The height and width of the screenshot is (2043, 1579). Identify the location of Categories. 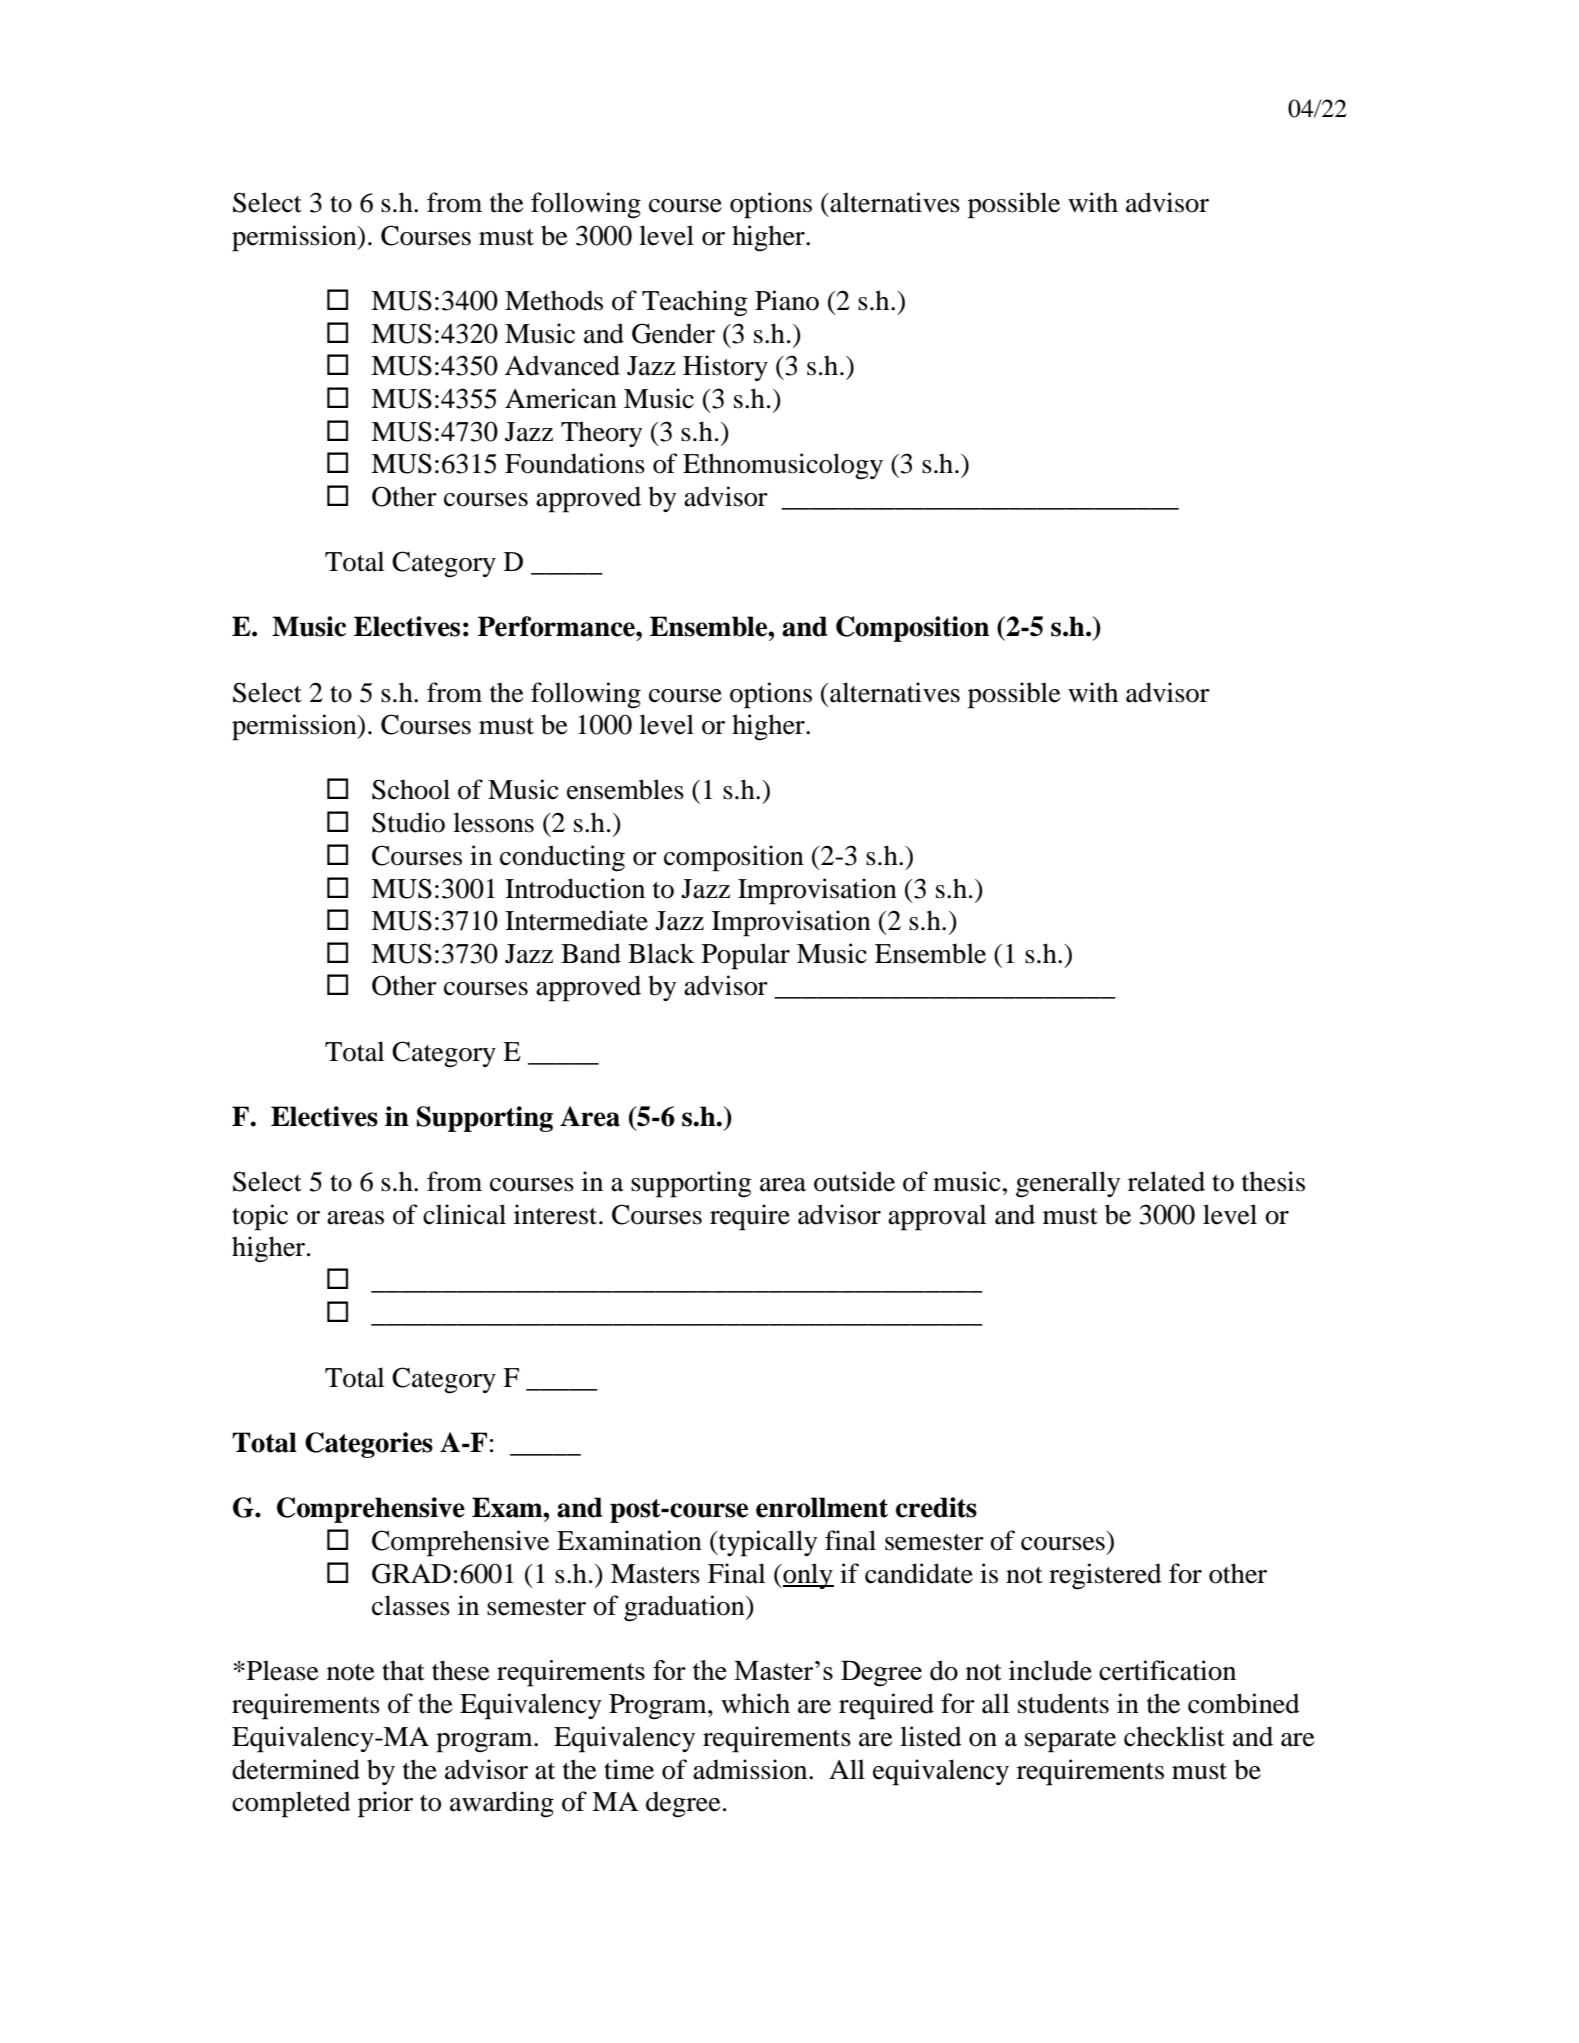
(369, 1445).
